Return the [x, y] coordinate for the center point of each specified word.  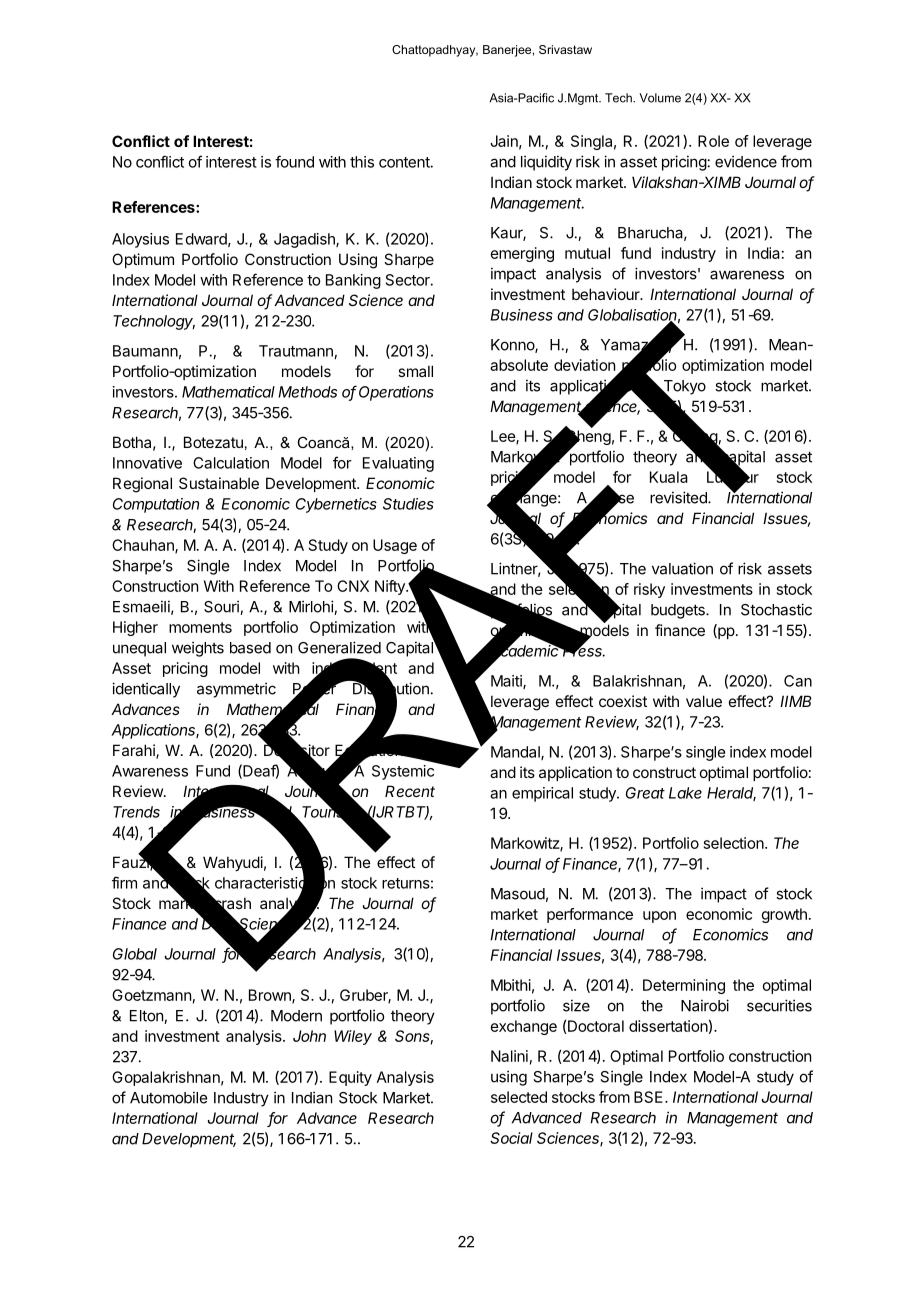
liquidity [546, 163]
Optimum [143, 260]
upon [659, 917]
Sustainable [219, 483]
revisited [679, 497]
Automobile [168, 1097]
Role [713, 141]
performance [590, 915]
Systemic [403, 772]
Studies [408, 504]
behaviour [607, 294]
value [704, 701]
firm [124, 882]
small [415, 371]
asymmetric [236, 690]
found [294, 161]
